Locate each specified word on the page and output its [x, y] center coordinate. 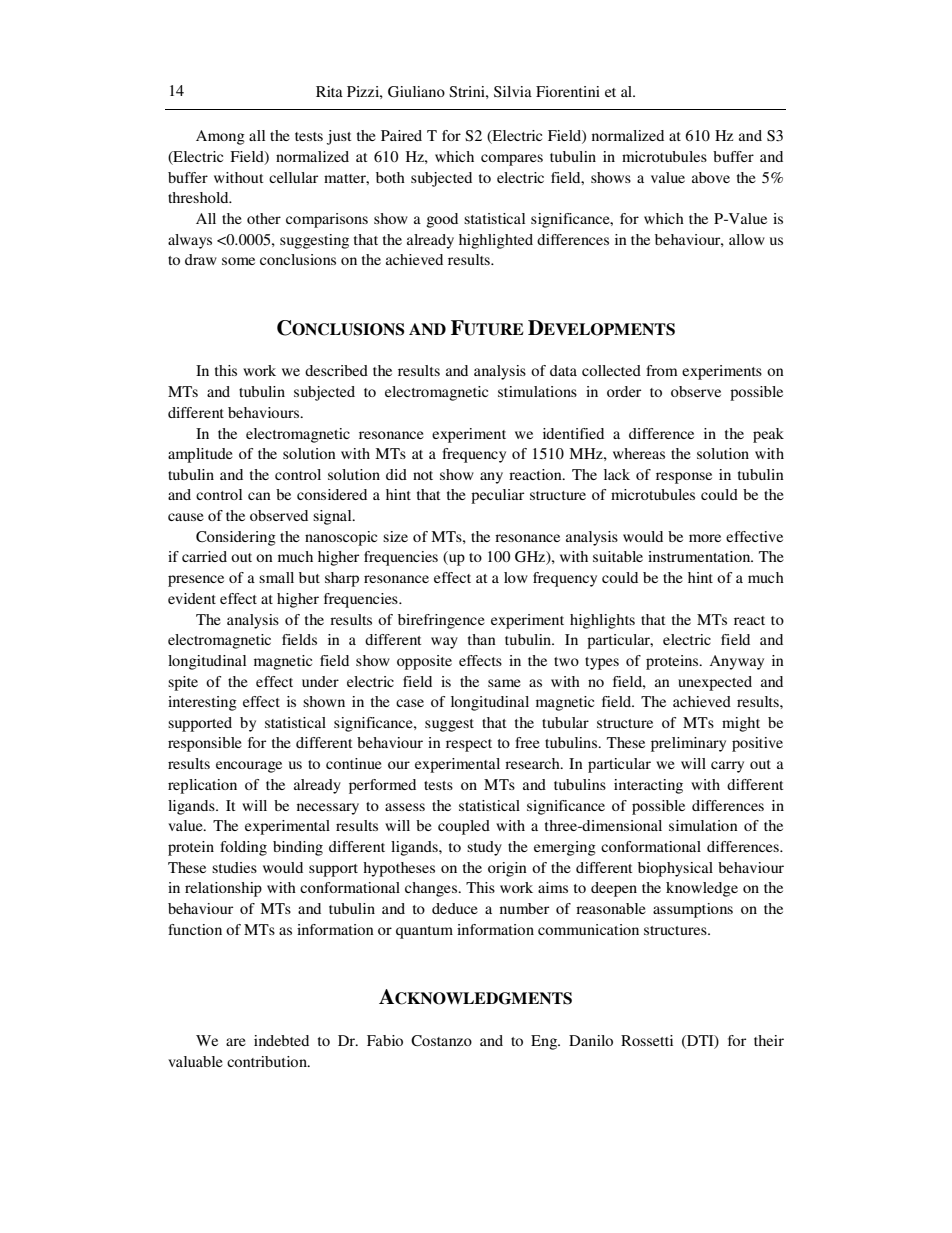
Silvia [513, 92]
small [276, 577]
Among [220, 137]
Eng [545, 1042]
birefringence [441, 621]
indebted [281, 1040]
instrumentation [700, 556]
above [711, 177]
